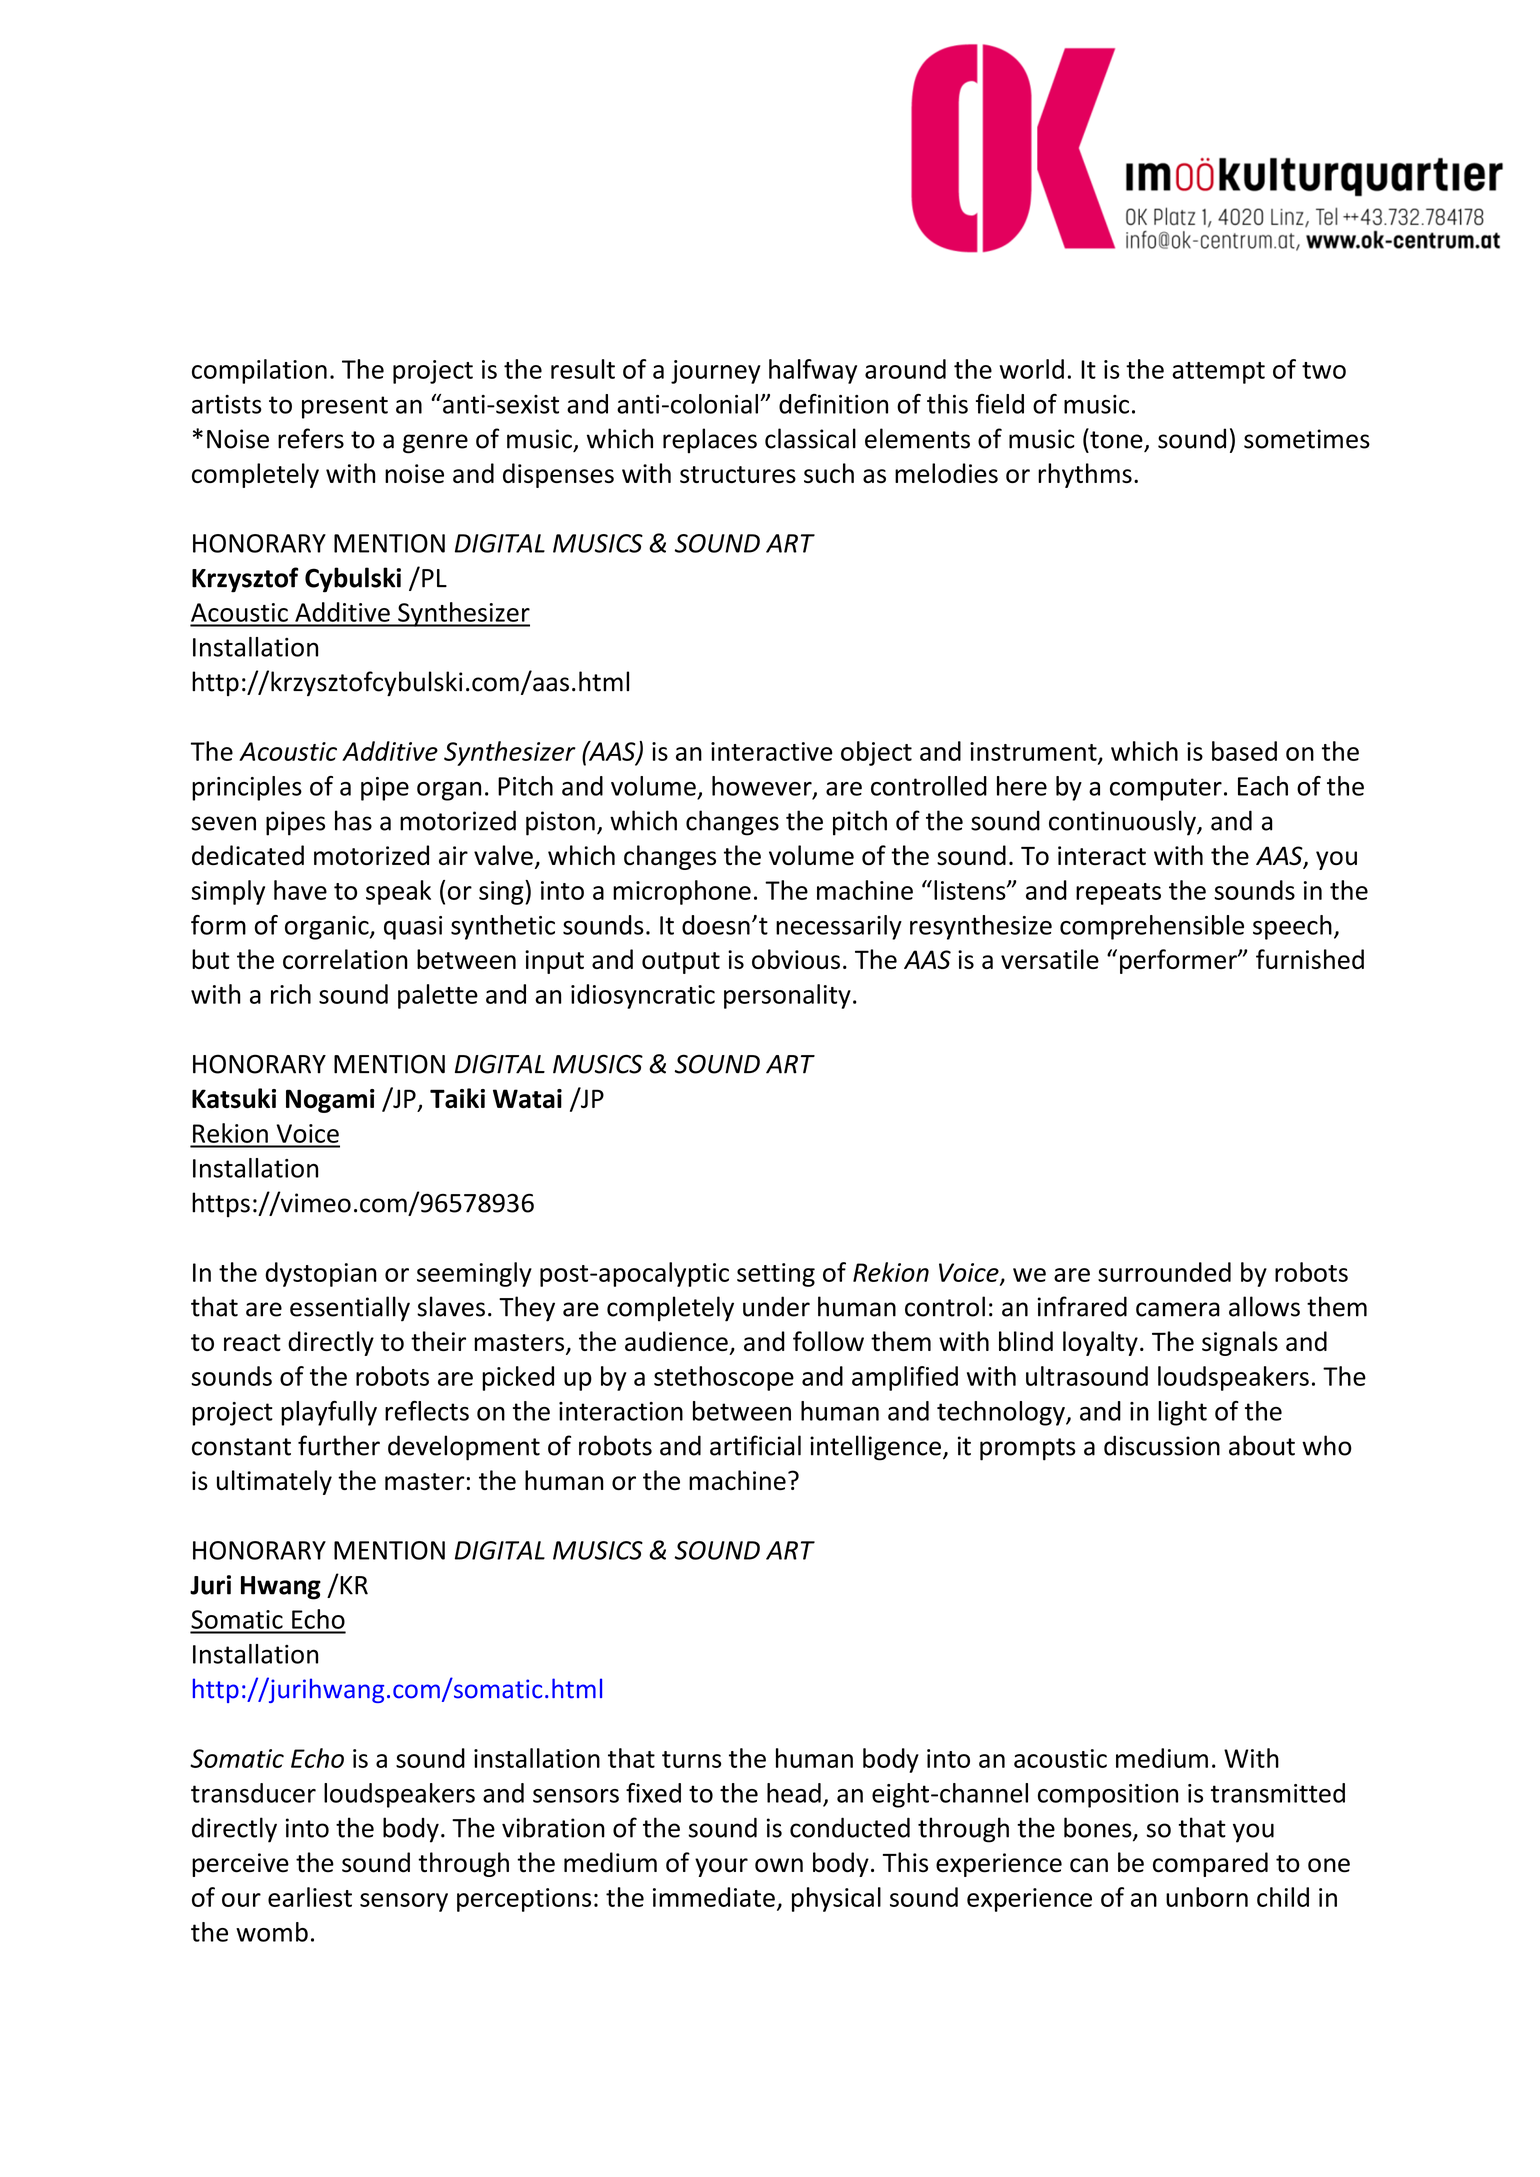 The image size is (1540, 2177). I want to click on unborn, so click(1207, 1897).
